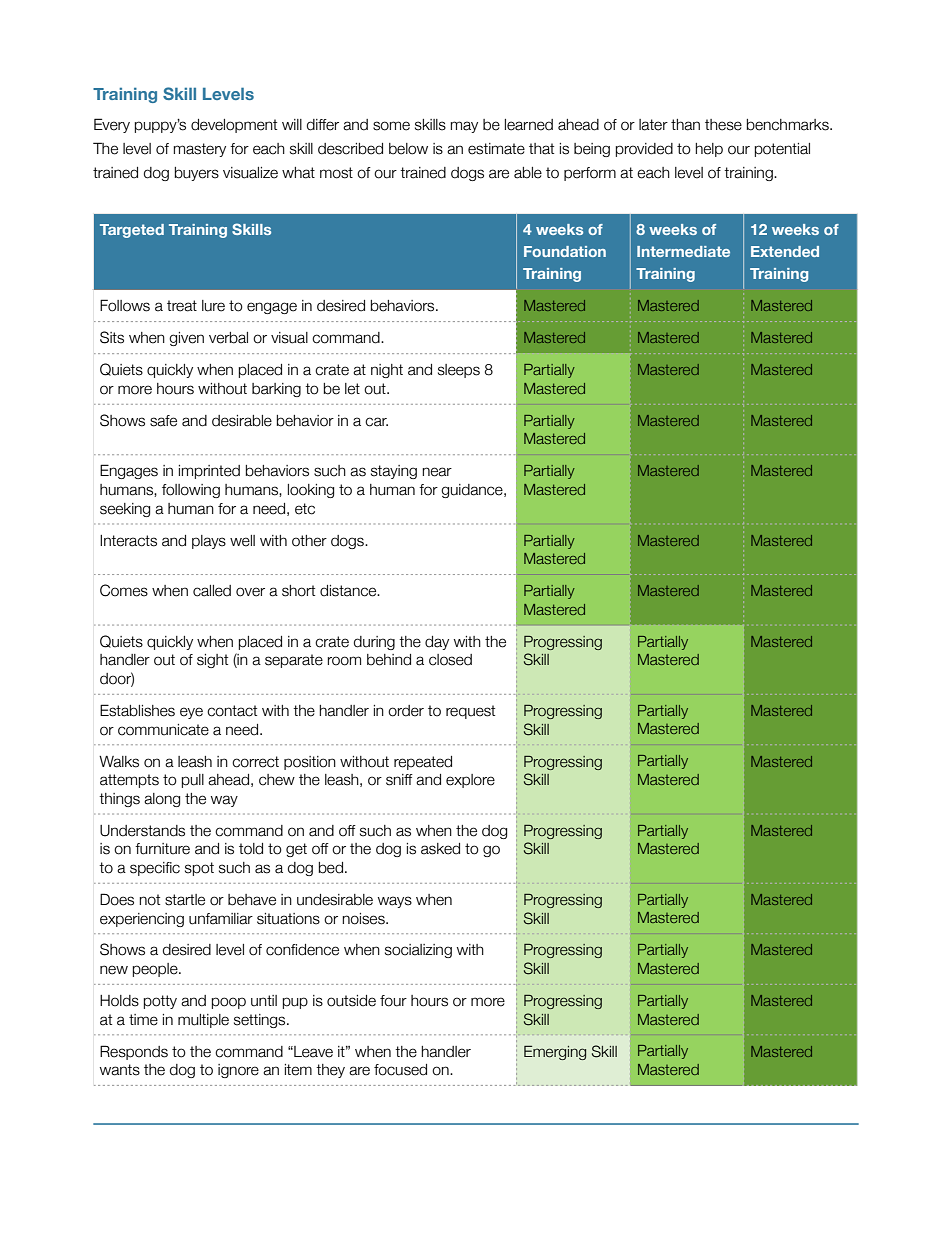 Image resolution: width=952 pixels, height=1233 pixels. Describe the element at coordinates (186, 339) in the document. I see `given` at that location.
